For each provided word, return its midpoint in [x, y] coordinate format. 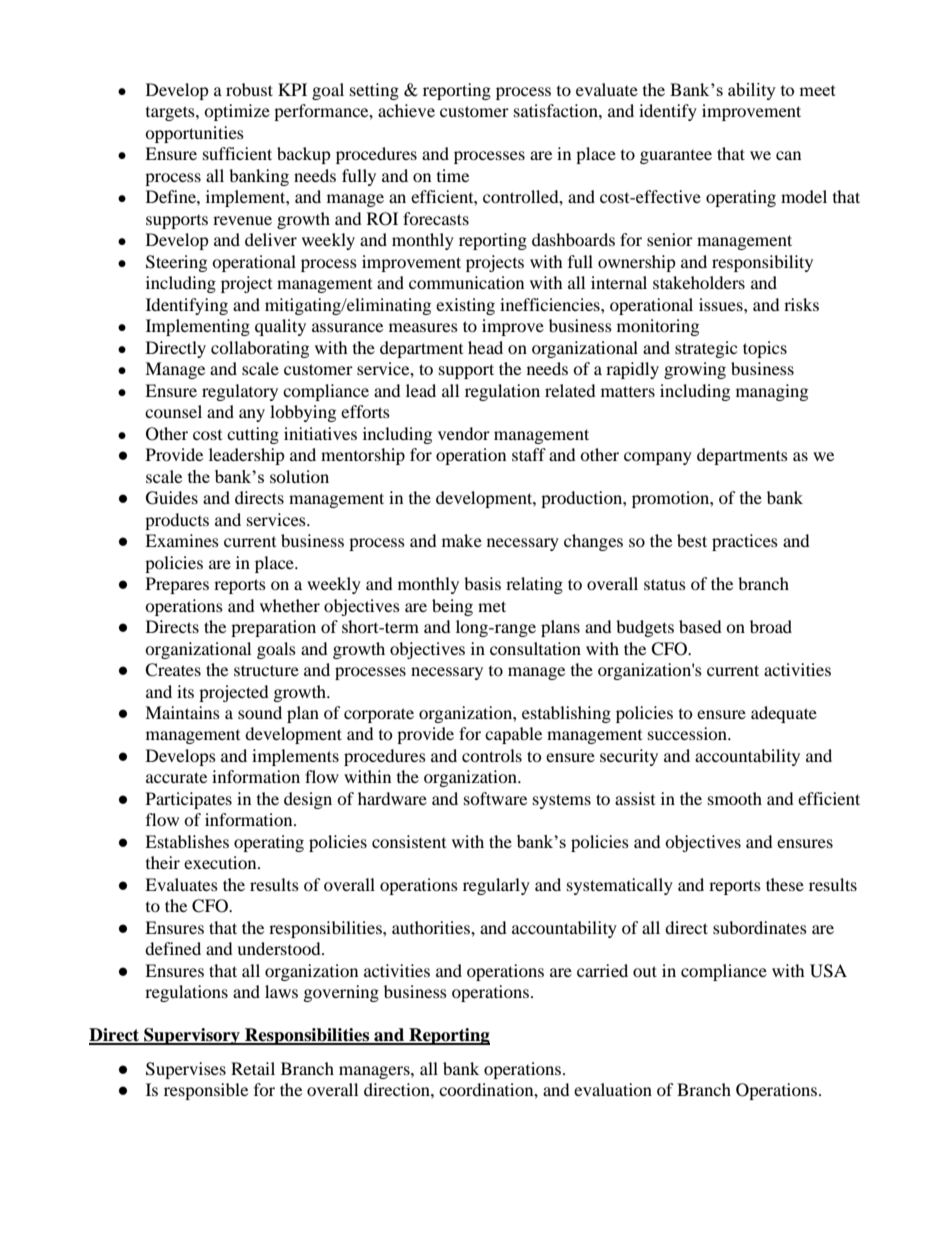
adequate [784, 714]
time [453, 175]
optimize [237, 112]
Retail [253, 1068]
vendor [464, 433]
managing [772, 392]
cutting [253, 435]
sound [260, 712]
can [788, 155]
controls [492, 755]
